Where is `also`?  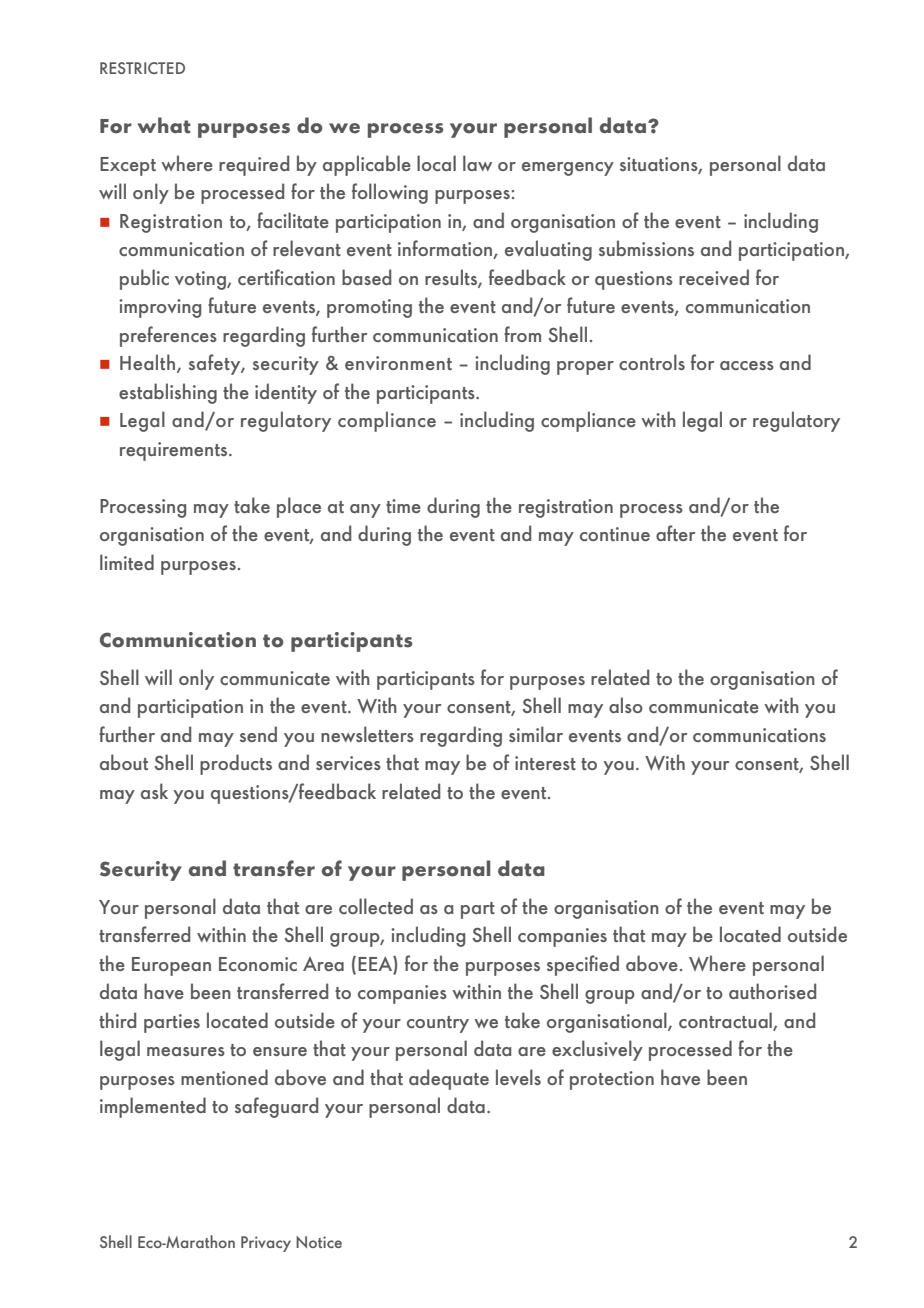
also is located at coordinates (626, 705).
